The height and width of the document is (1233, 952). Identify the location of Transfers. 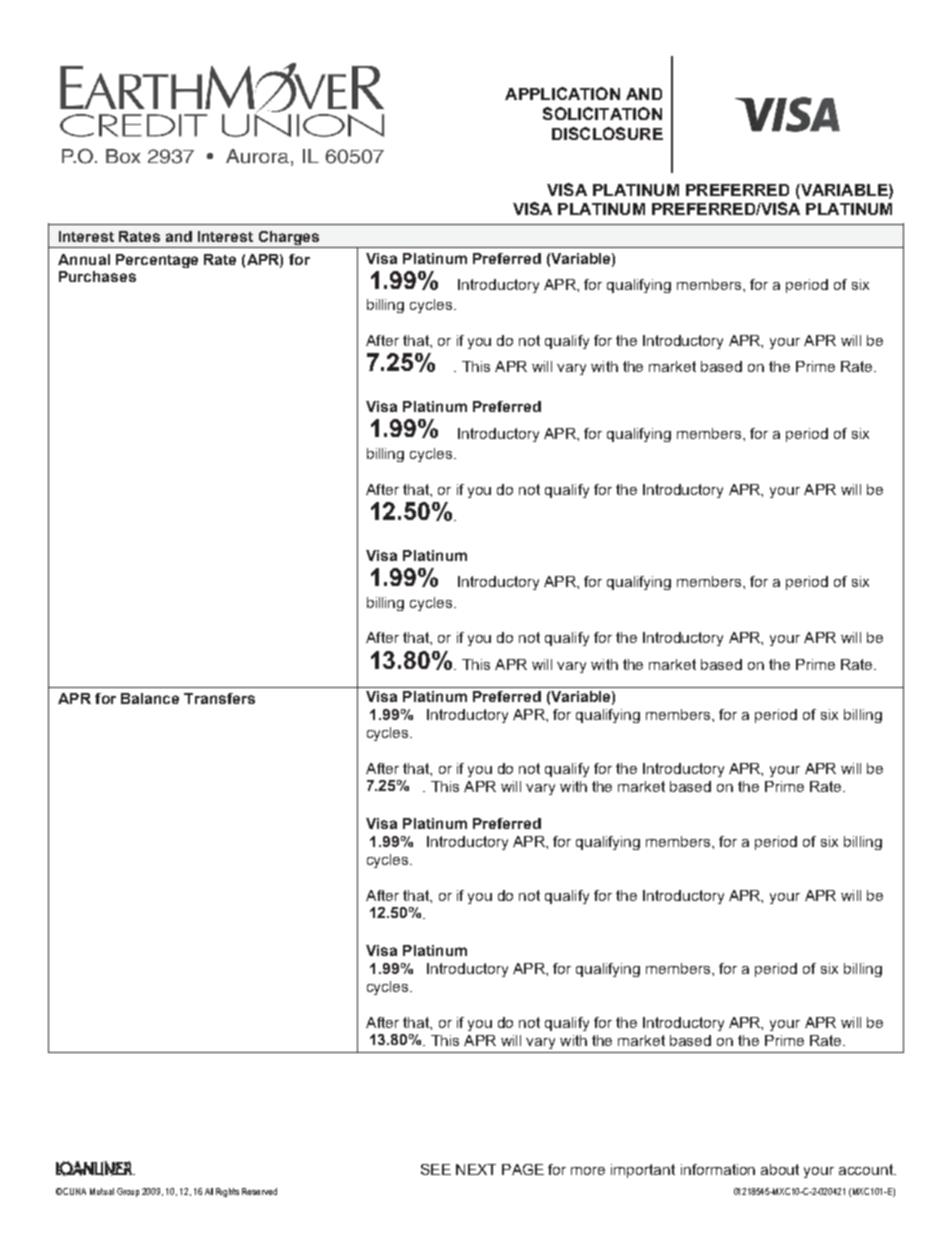
(219, 698).
